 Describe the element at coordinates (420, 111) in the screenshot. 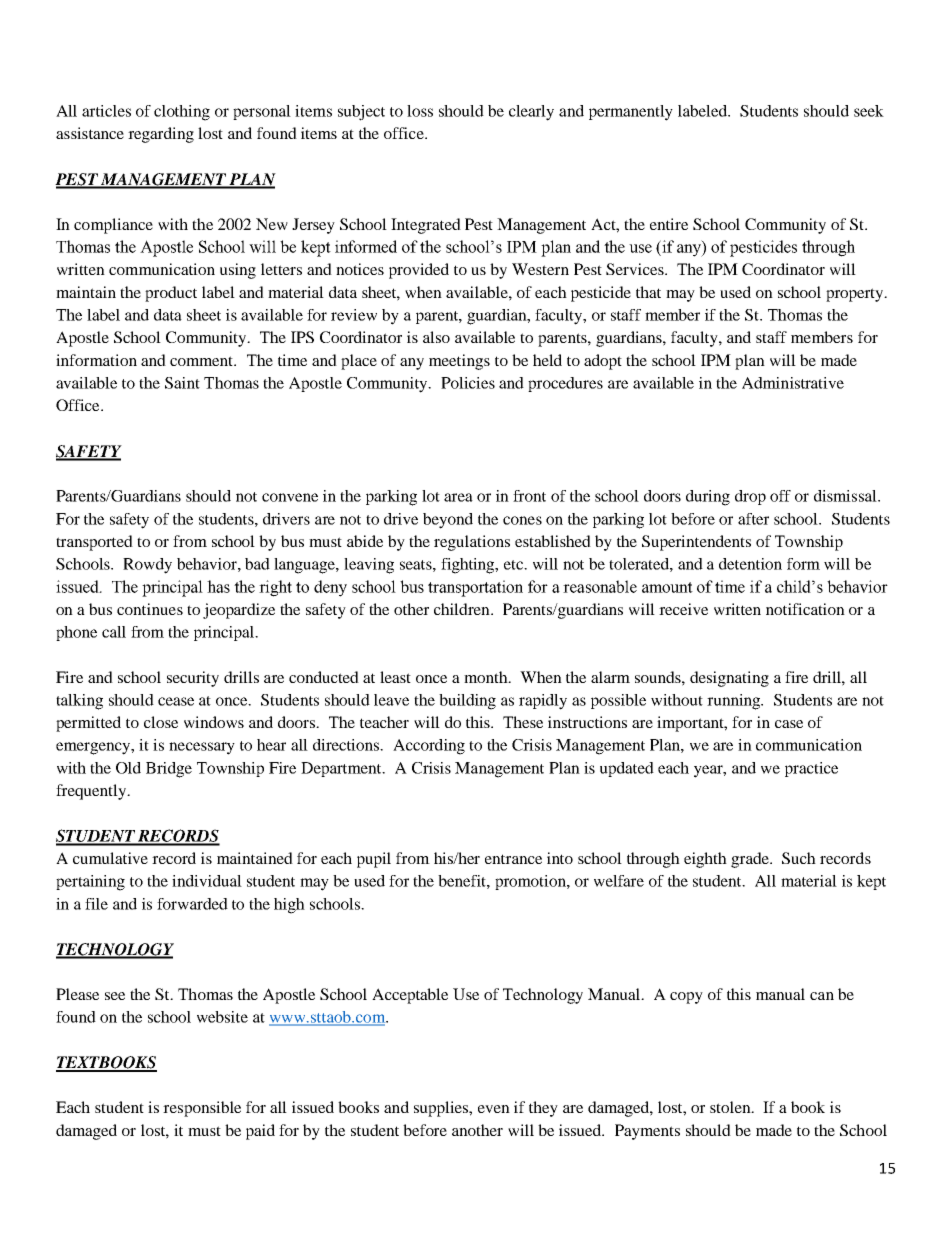

I see `loss` at that location.
